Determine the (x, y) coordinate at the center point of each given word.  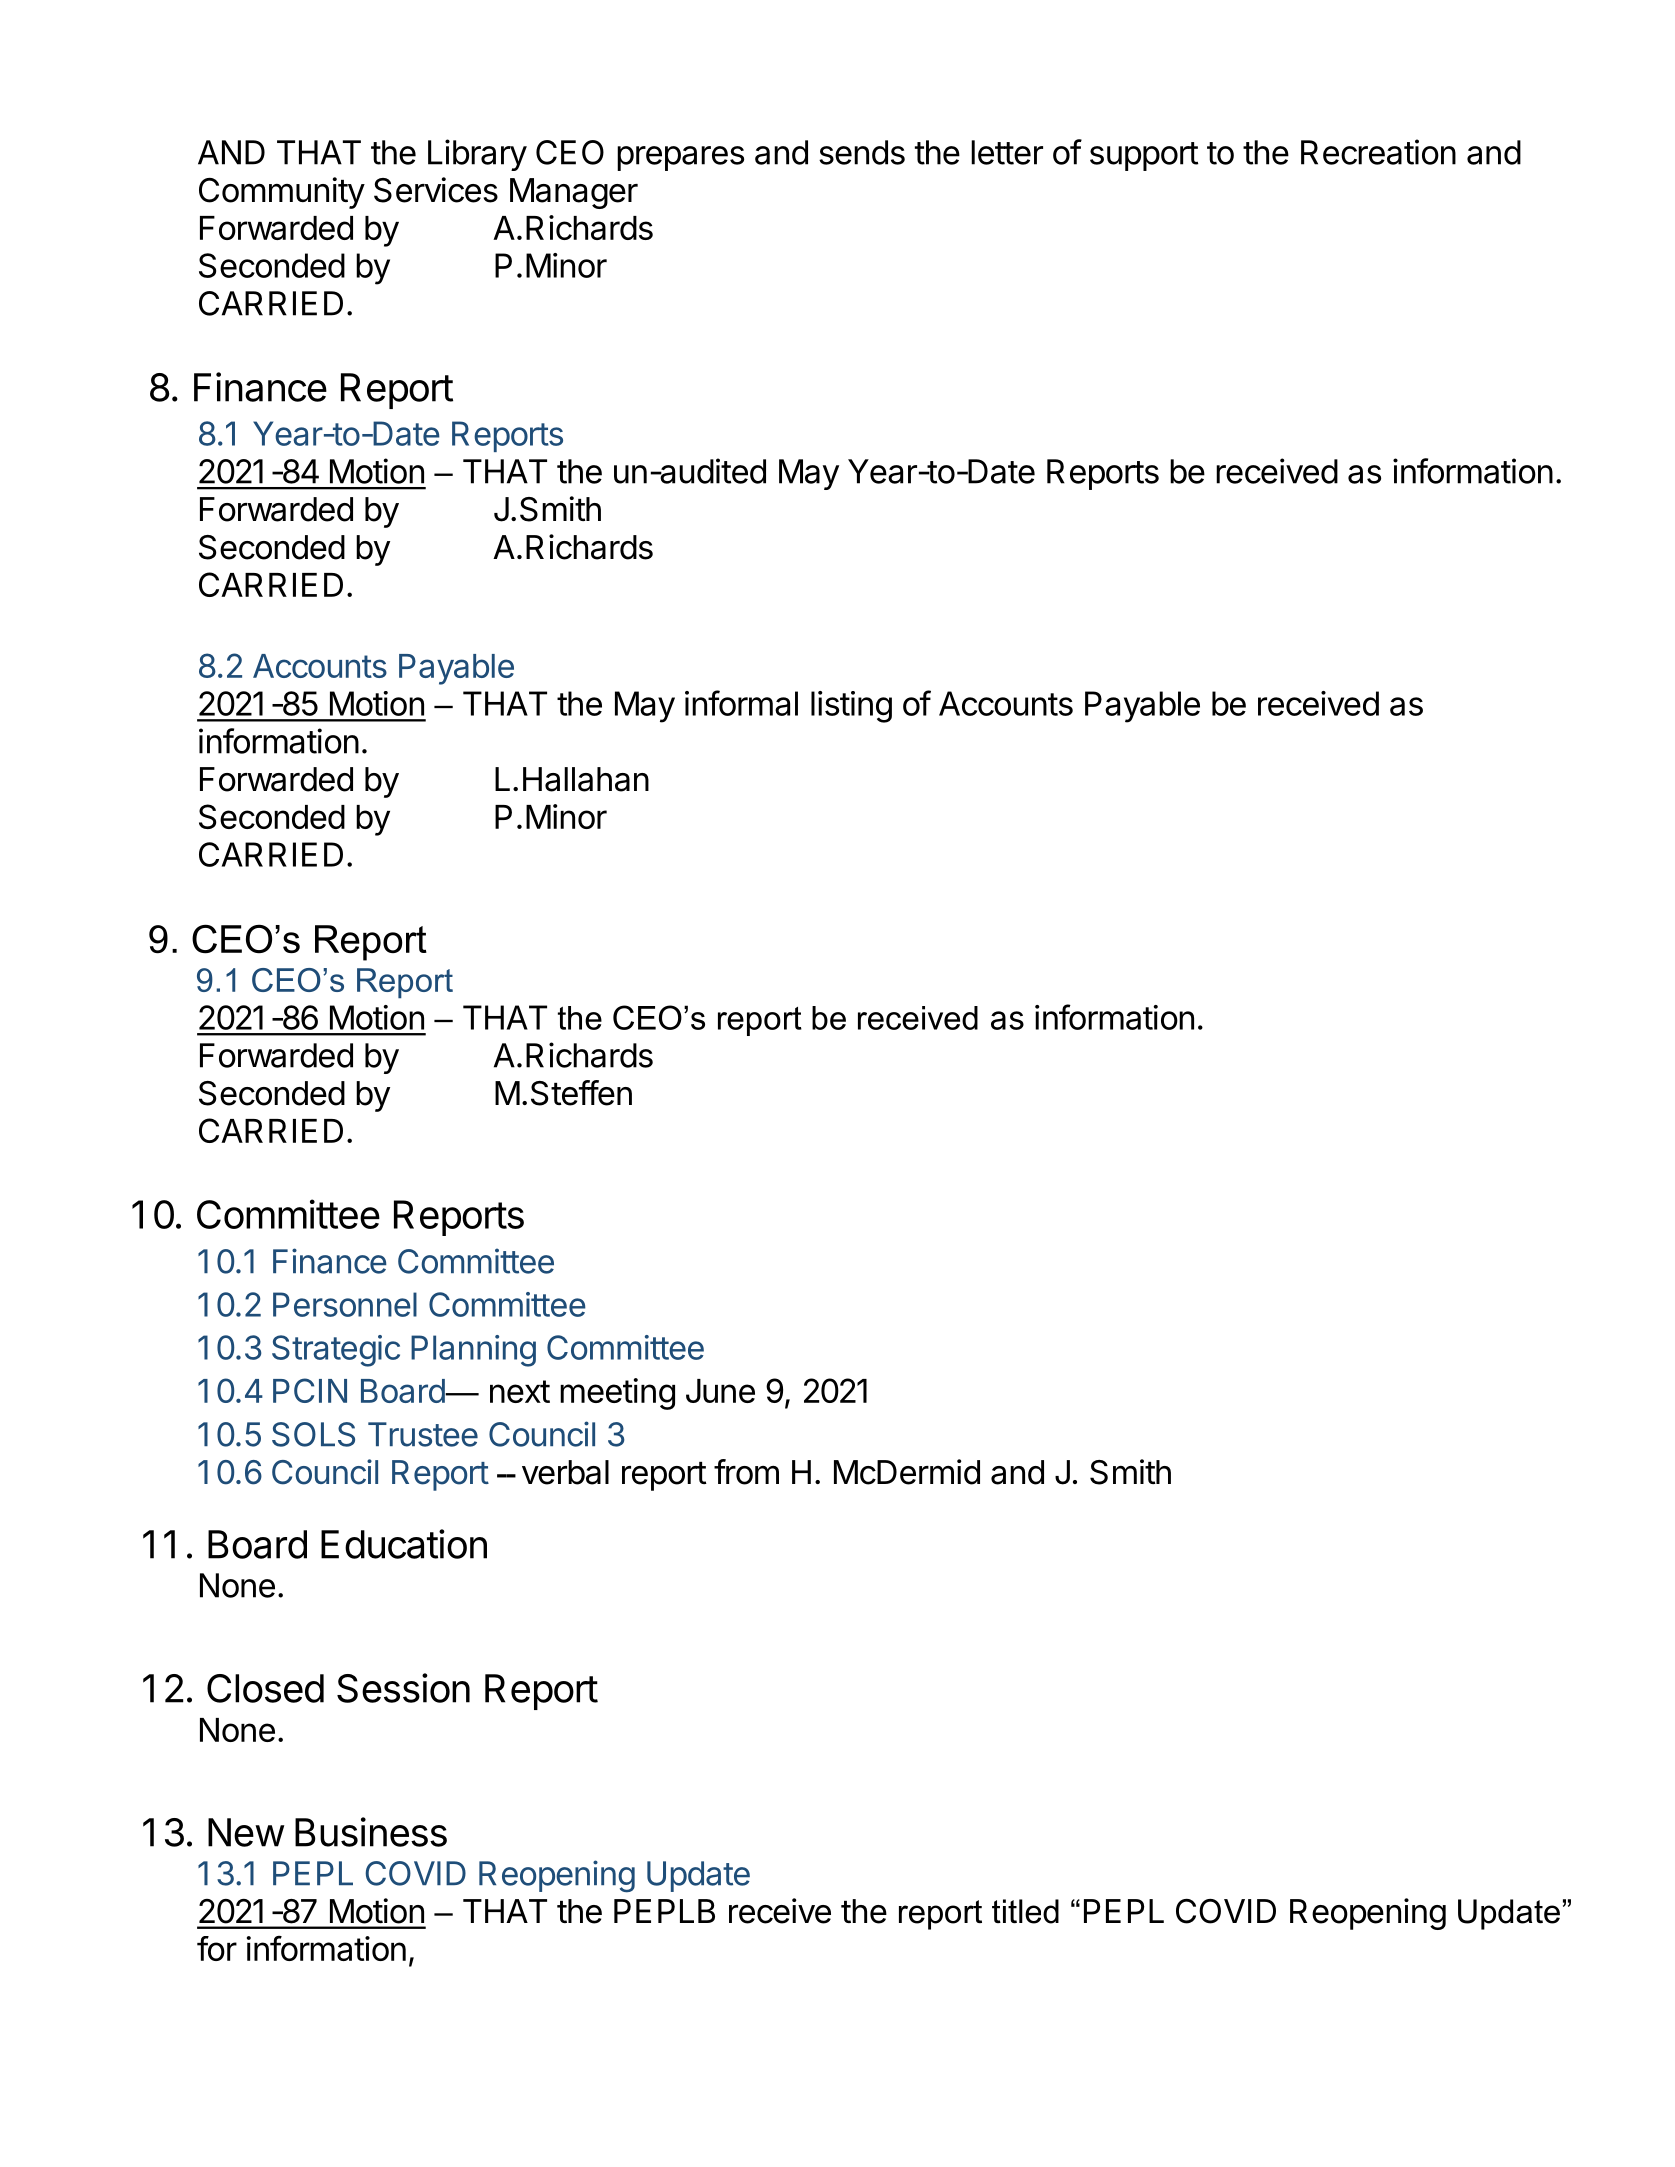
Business (371, 1832)
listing (851, 707)
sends (862, 152)
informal (741, 703)
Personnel (345, 1304)
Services (436, 190)
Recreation (1378, 152)
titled (1025, 1911)
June (720, 1391)
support (1144, 156)
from (746, 1472)
